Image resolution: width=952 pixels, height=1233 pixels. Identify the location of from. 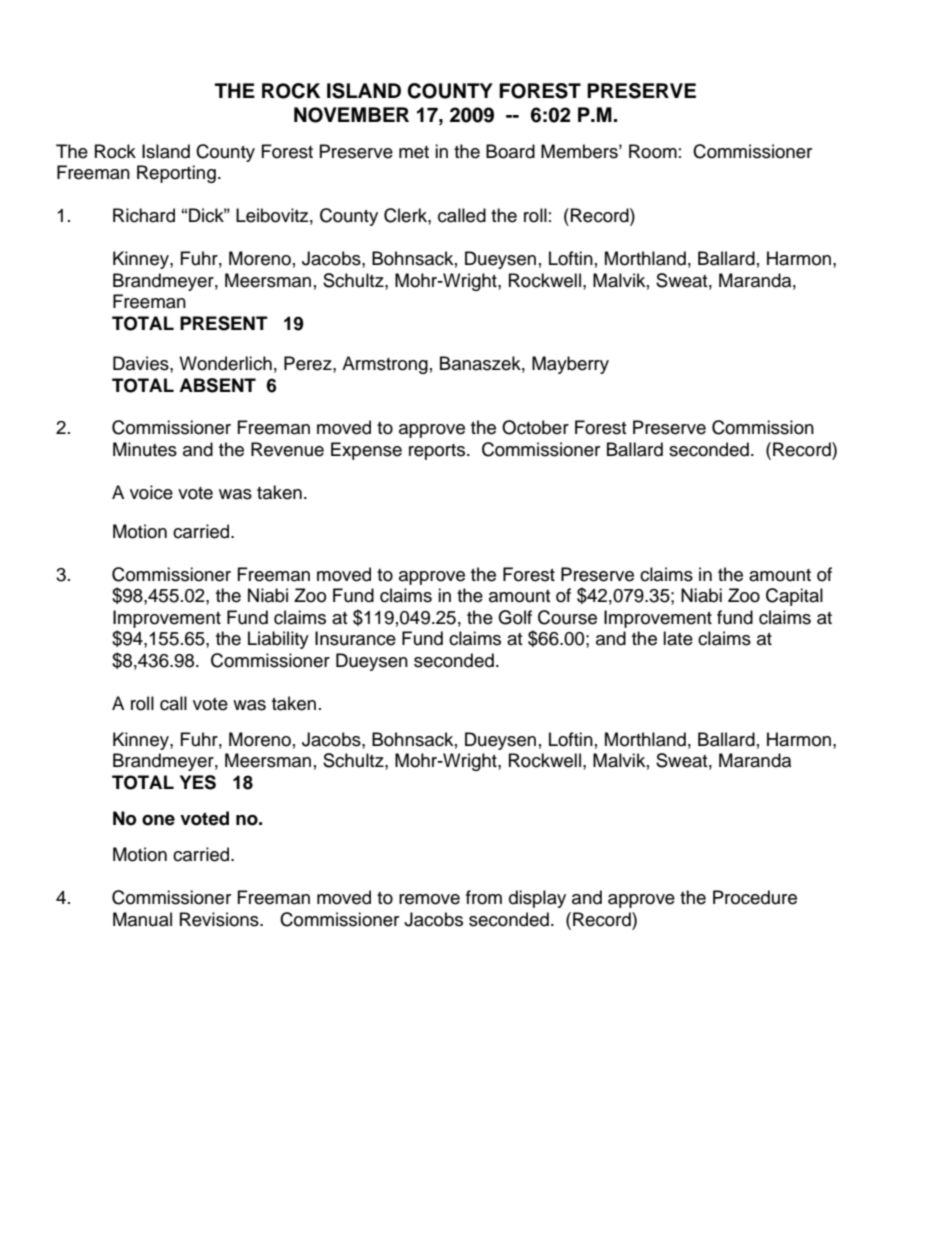
(484, 897).
